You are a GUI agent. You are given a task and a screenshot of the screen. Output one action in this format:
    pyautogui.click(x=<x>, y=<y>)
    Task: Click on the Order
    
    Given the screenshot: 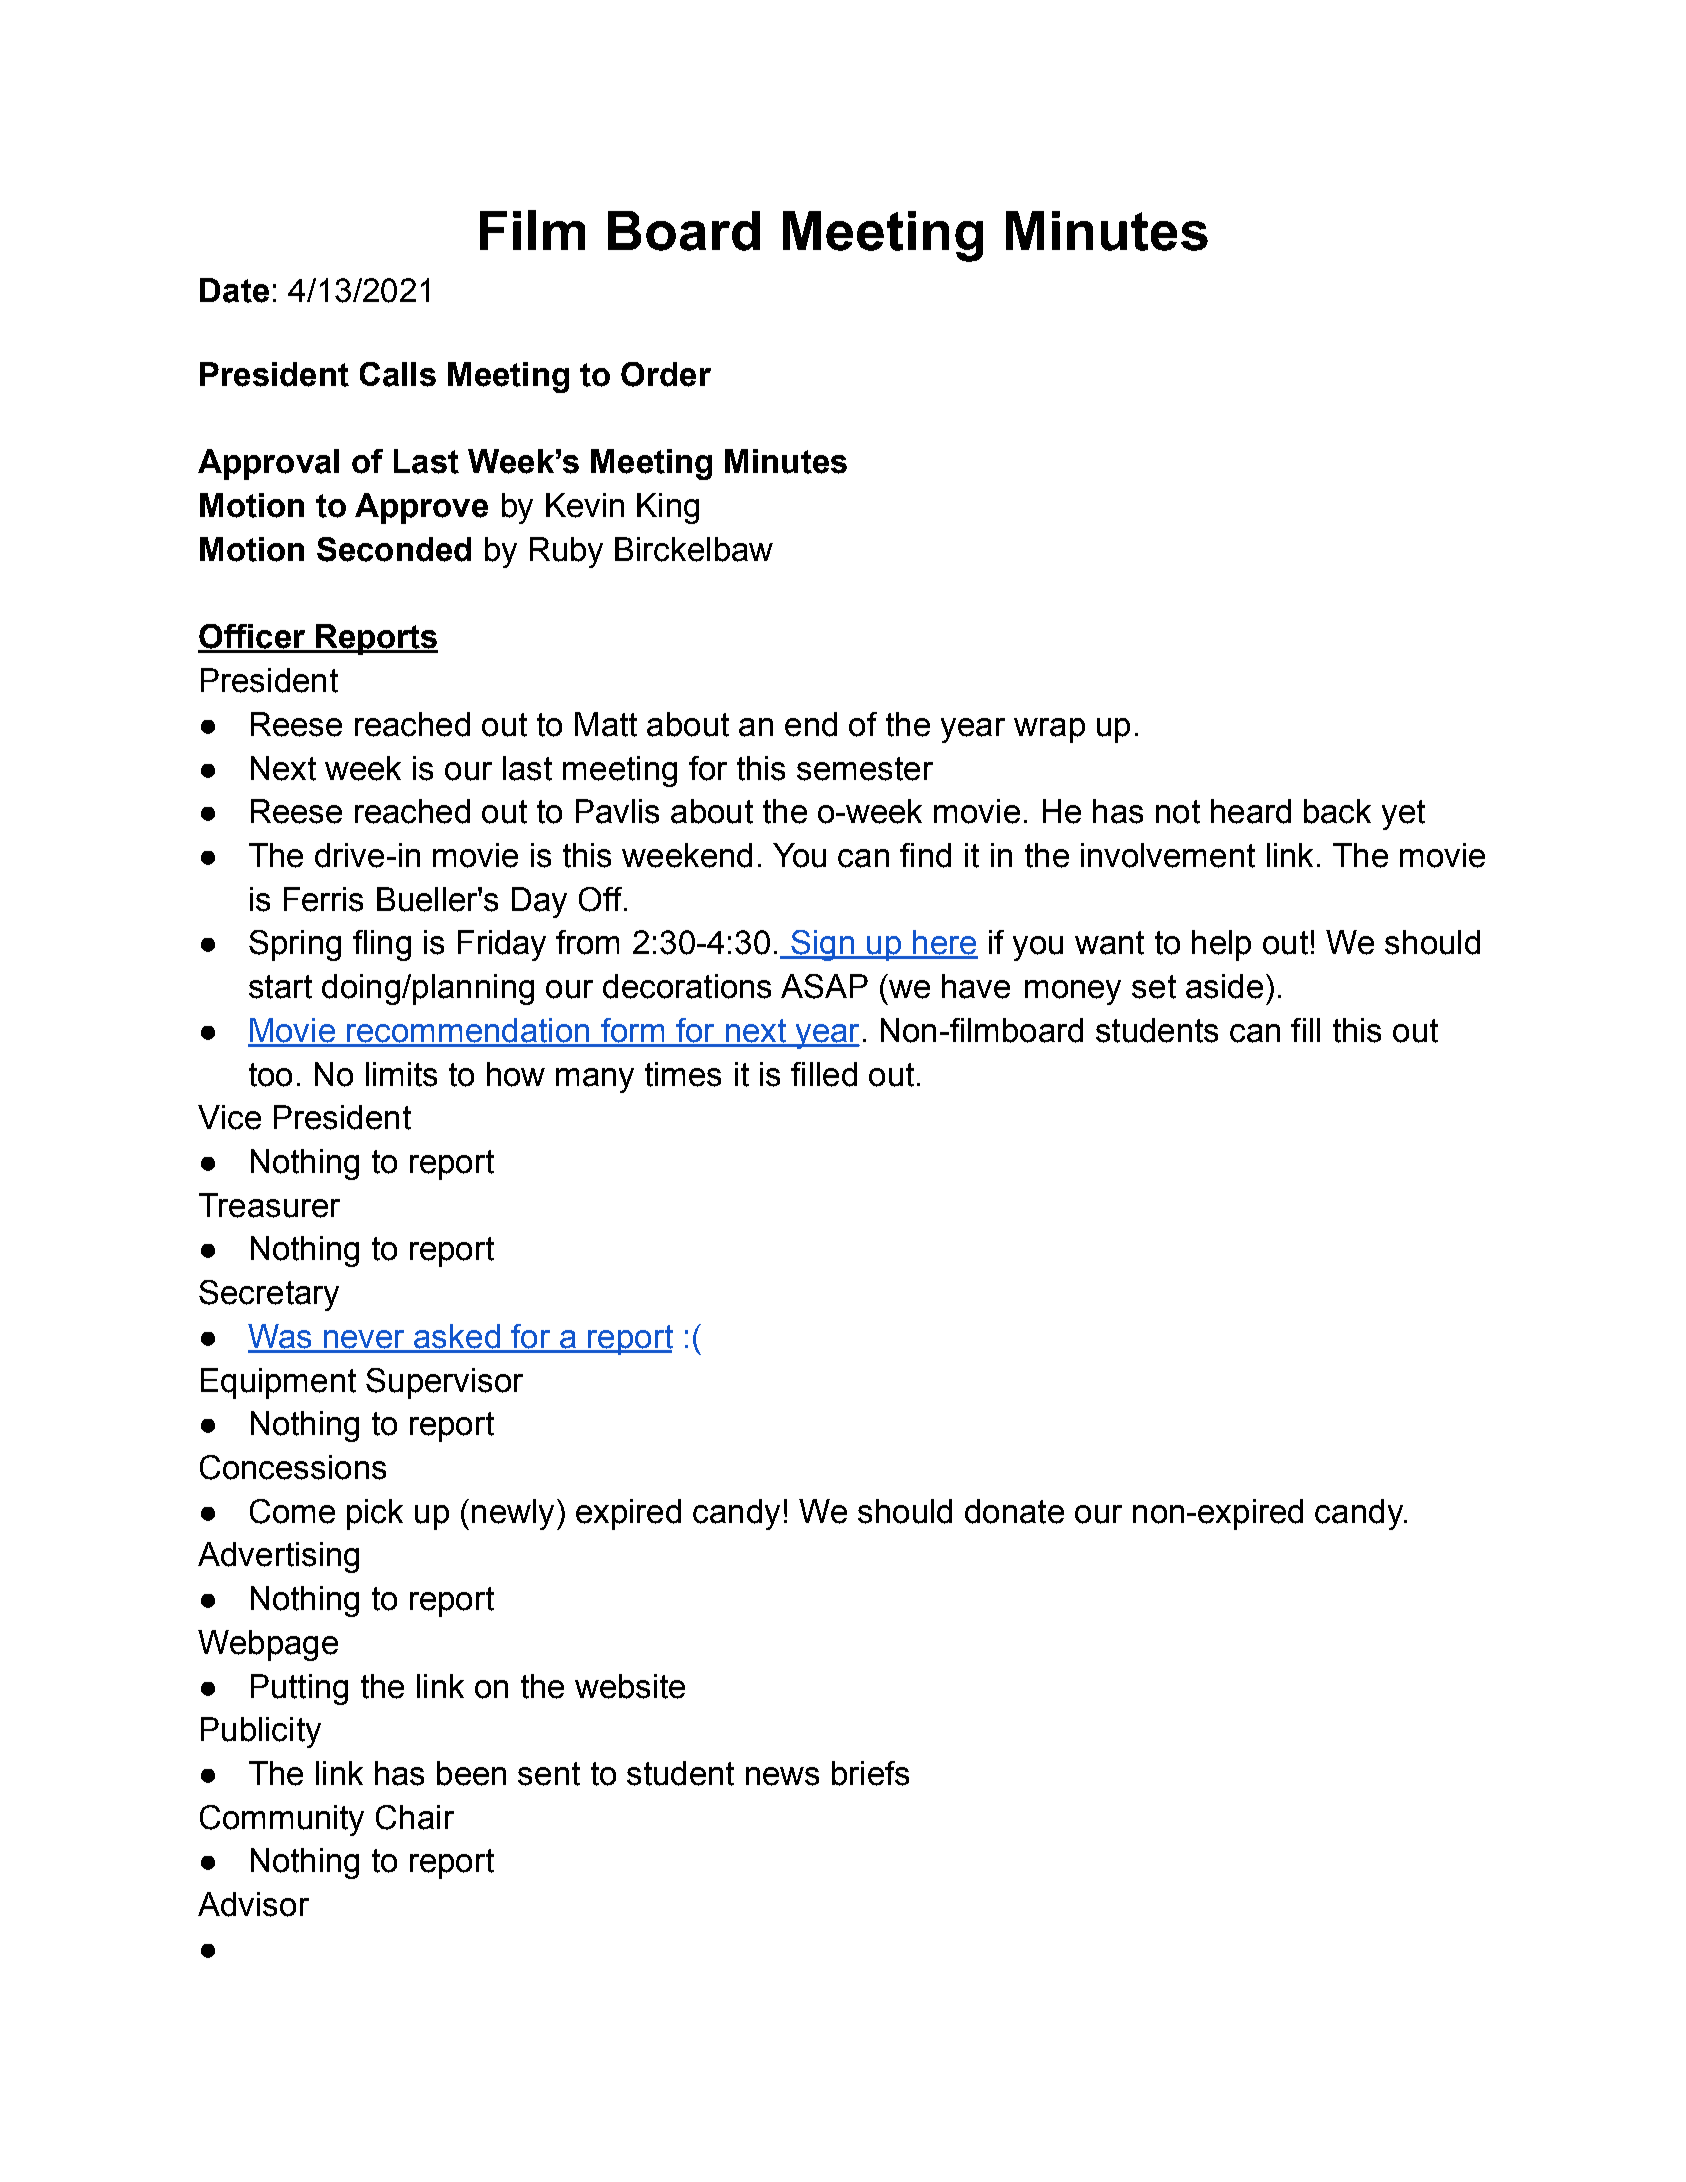 What is the action you would take?
    pyautogui.click(x=666, y=374)
